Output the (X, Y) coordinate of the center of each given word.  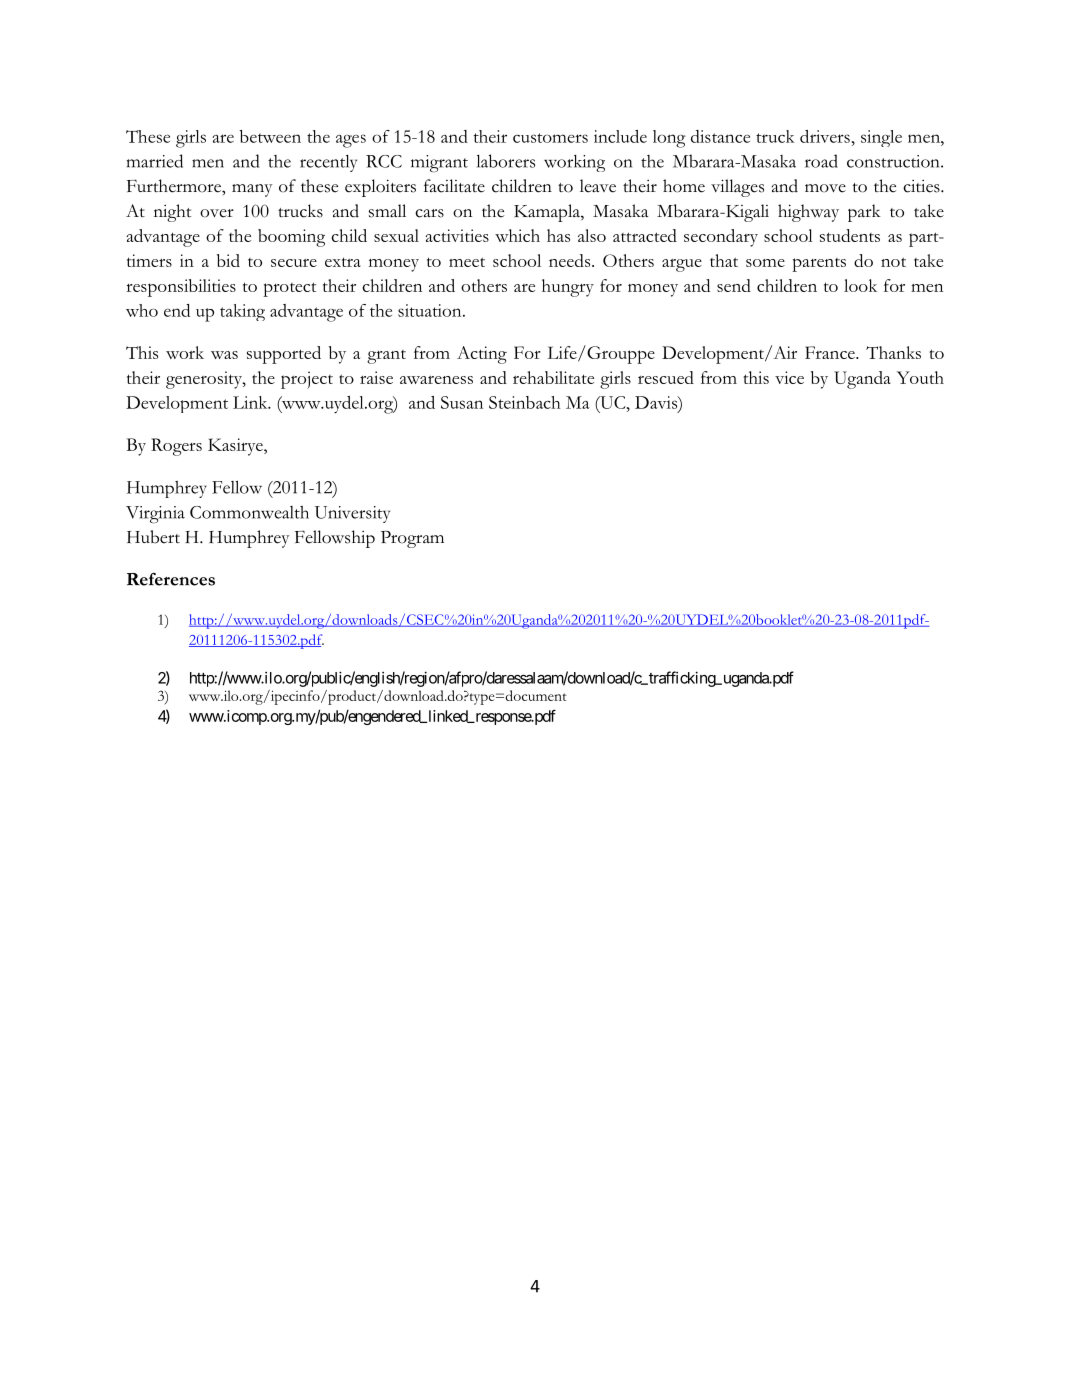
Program (412, 539)
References (171, 579)
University (352, 514)
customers (550, 138)
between (270, 136)
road (821, 161)
